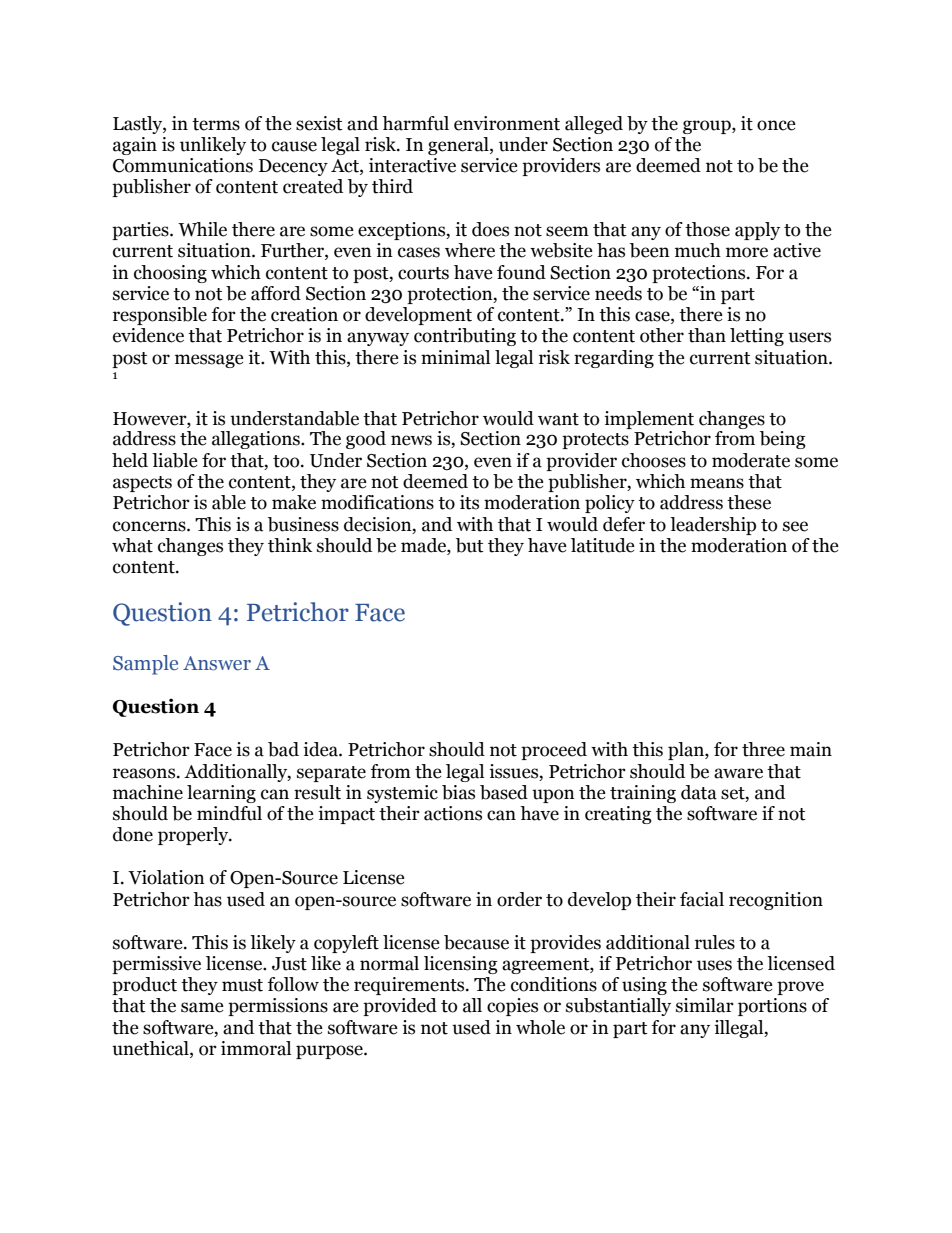 The height and width of the screenshot is (1233, 952). Describe the element at coordinates (290, 545) in the screenshot. I see `think` at that location.
